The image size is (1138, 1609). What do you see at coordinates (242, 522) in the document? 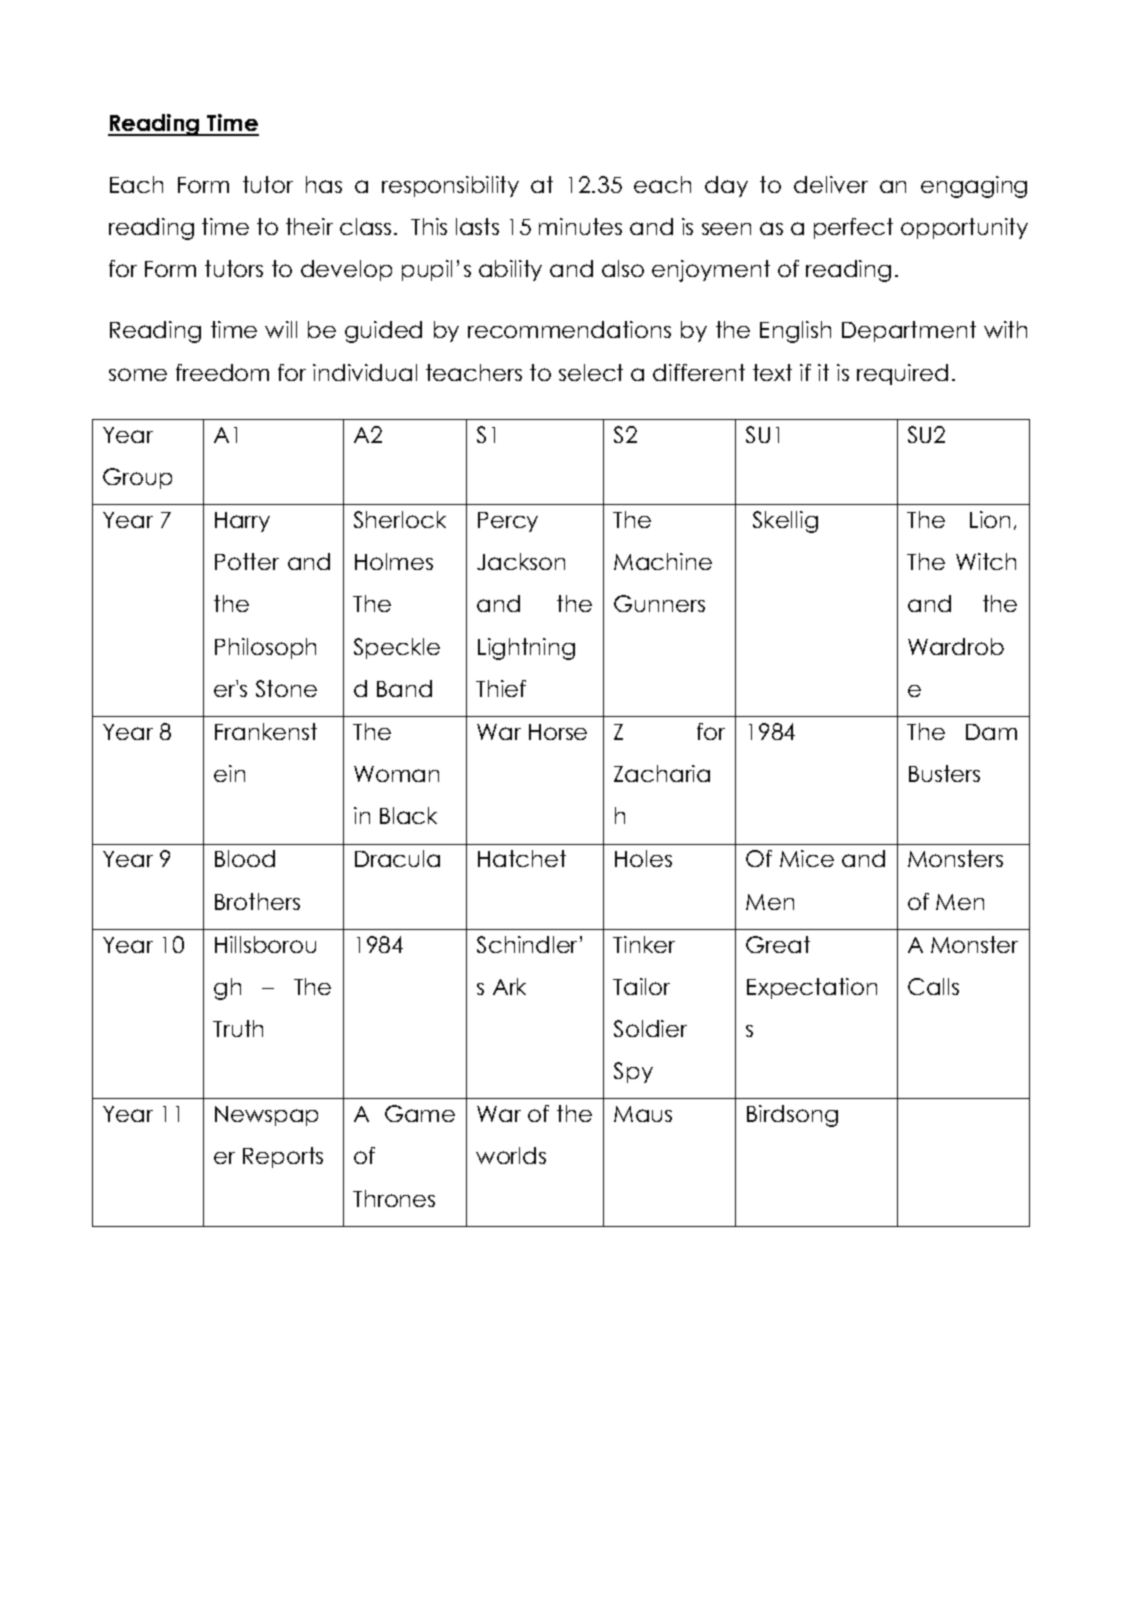
I see `Harry` at bounding box center [242, 522].
